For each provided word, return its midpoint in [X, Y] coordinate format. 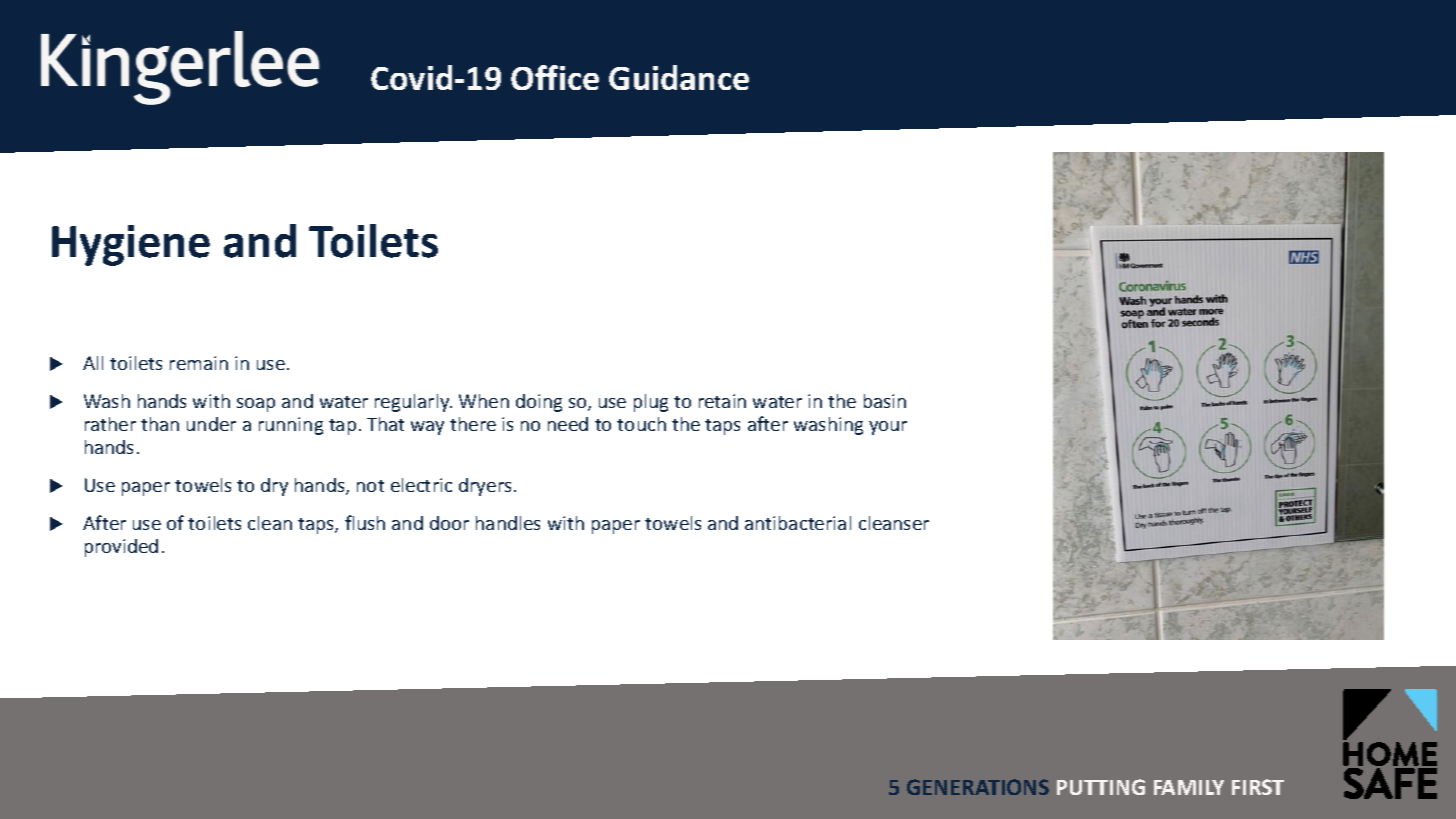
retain [722, 401]
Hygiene [131, 245]
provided [121, 548]
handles [508, 523]
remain [199, 363]
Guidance [679, 77]
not [370, 486]
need [568, 424]
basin [885, 401]
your [888, 428]
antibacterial [798, 523]
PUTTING [1101, 787]
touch [641, 424]
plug [651, 403]
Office [555, 77]
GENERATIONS [978, 787]
